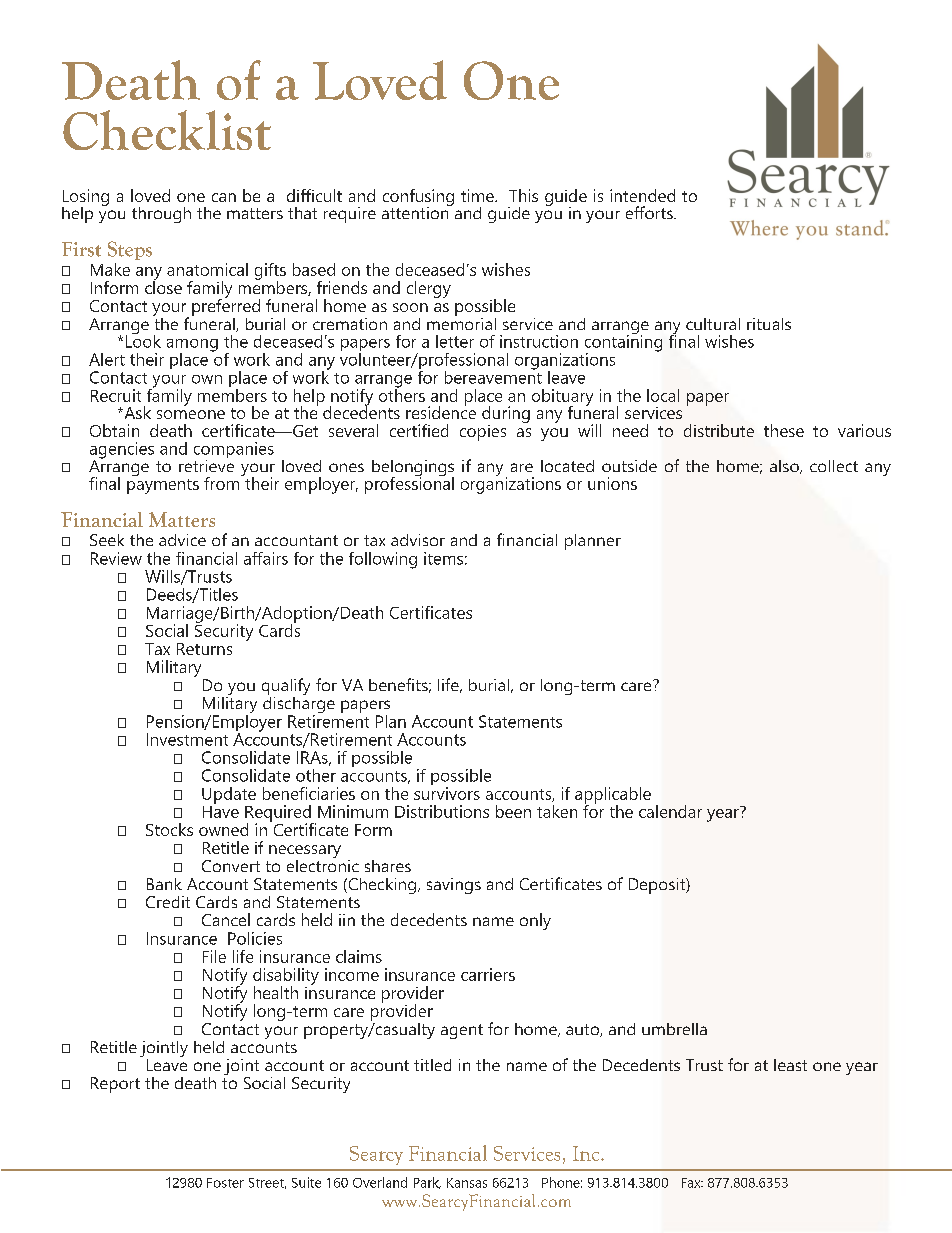  What do you see at coordinates (167, 130) in the image?
I see `Checklist` at bounding box center [167, 130].
